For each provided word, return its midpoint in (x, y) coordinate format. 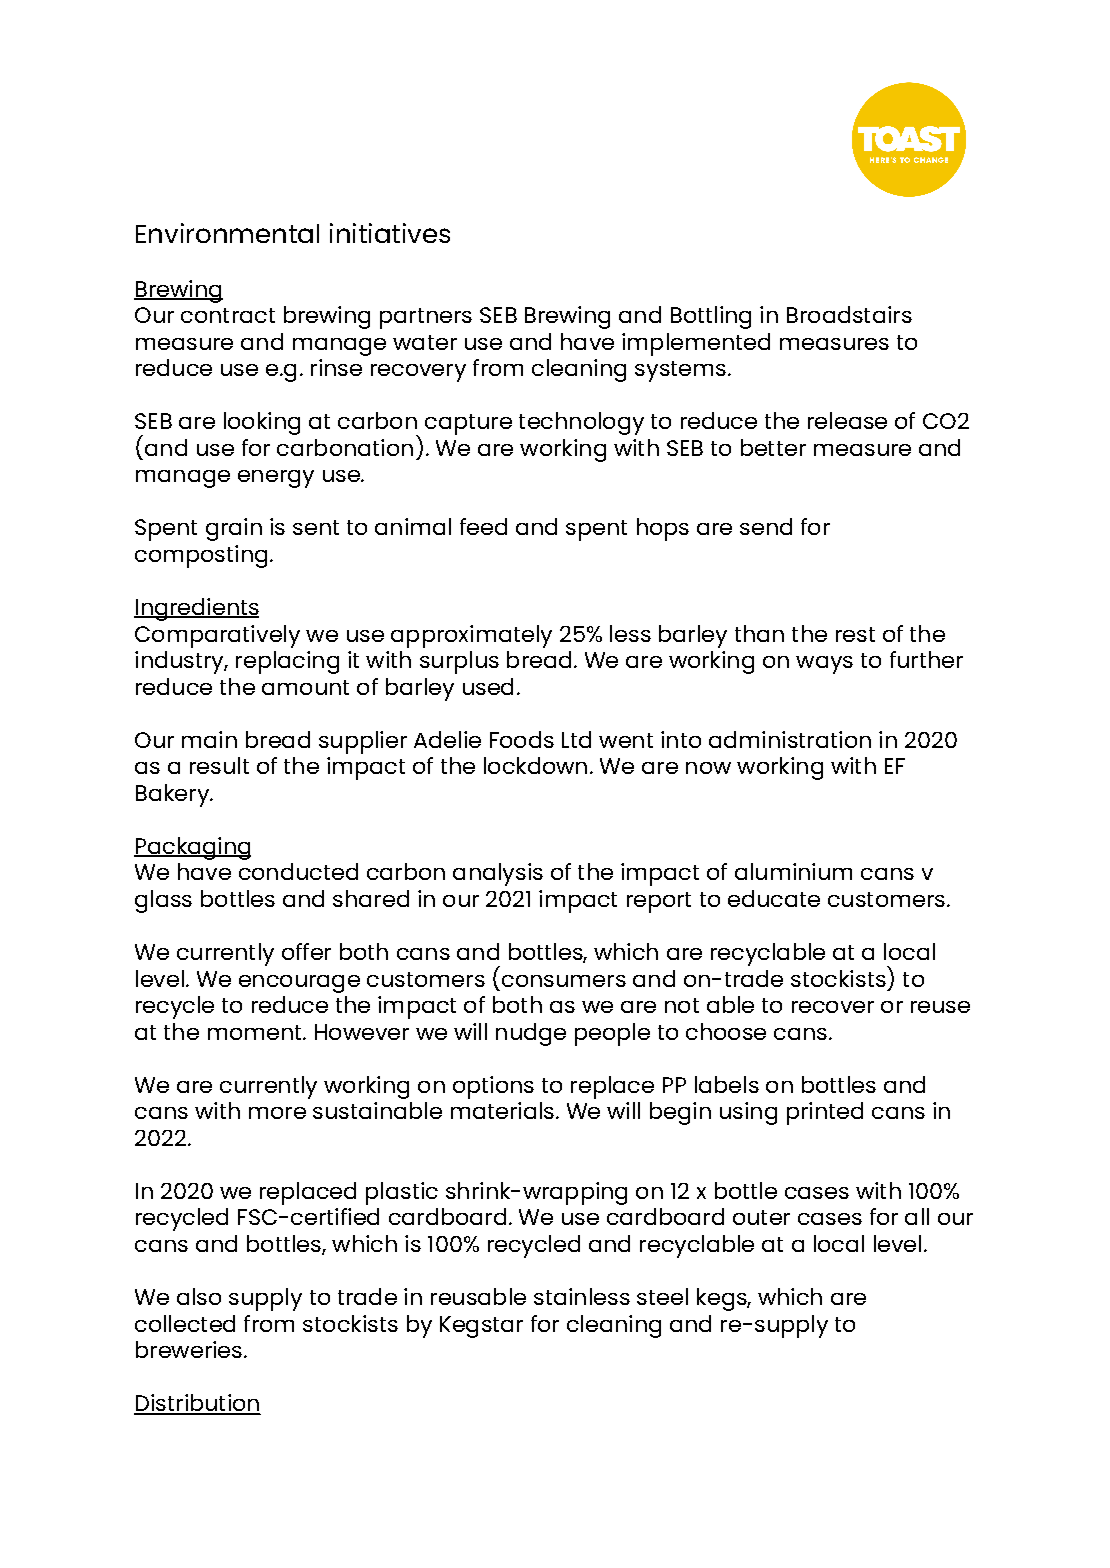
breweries (189, 1349)
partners (426, 318)
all (917, 1216)
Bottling (711, 317)
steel (662, 1296)
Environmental (227, 233)
